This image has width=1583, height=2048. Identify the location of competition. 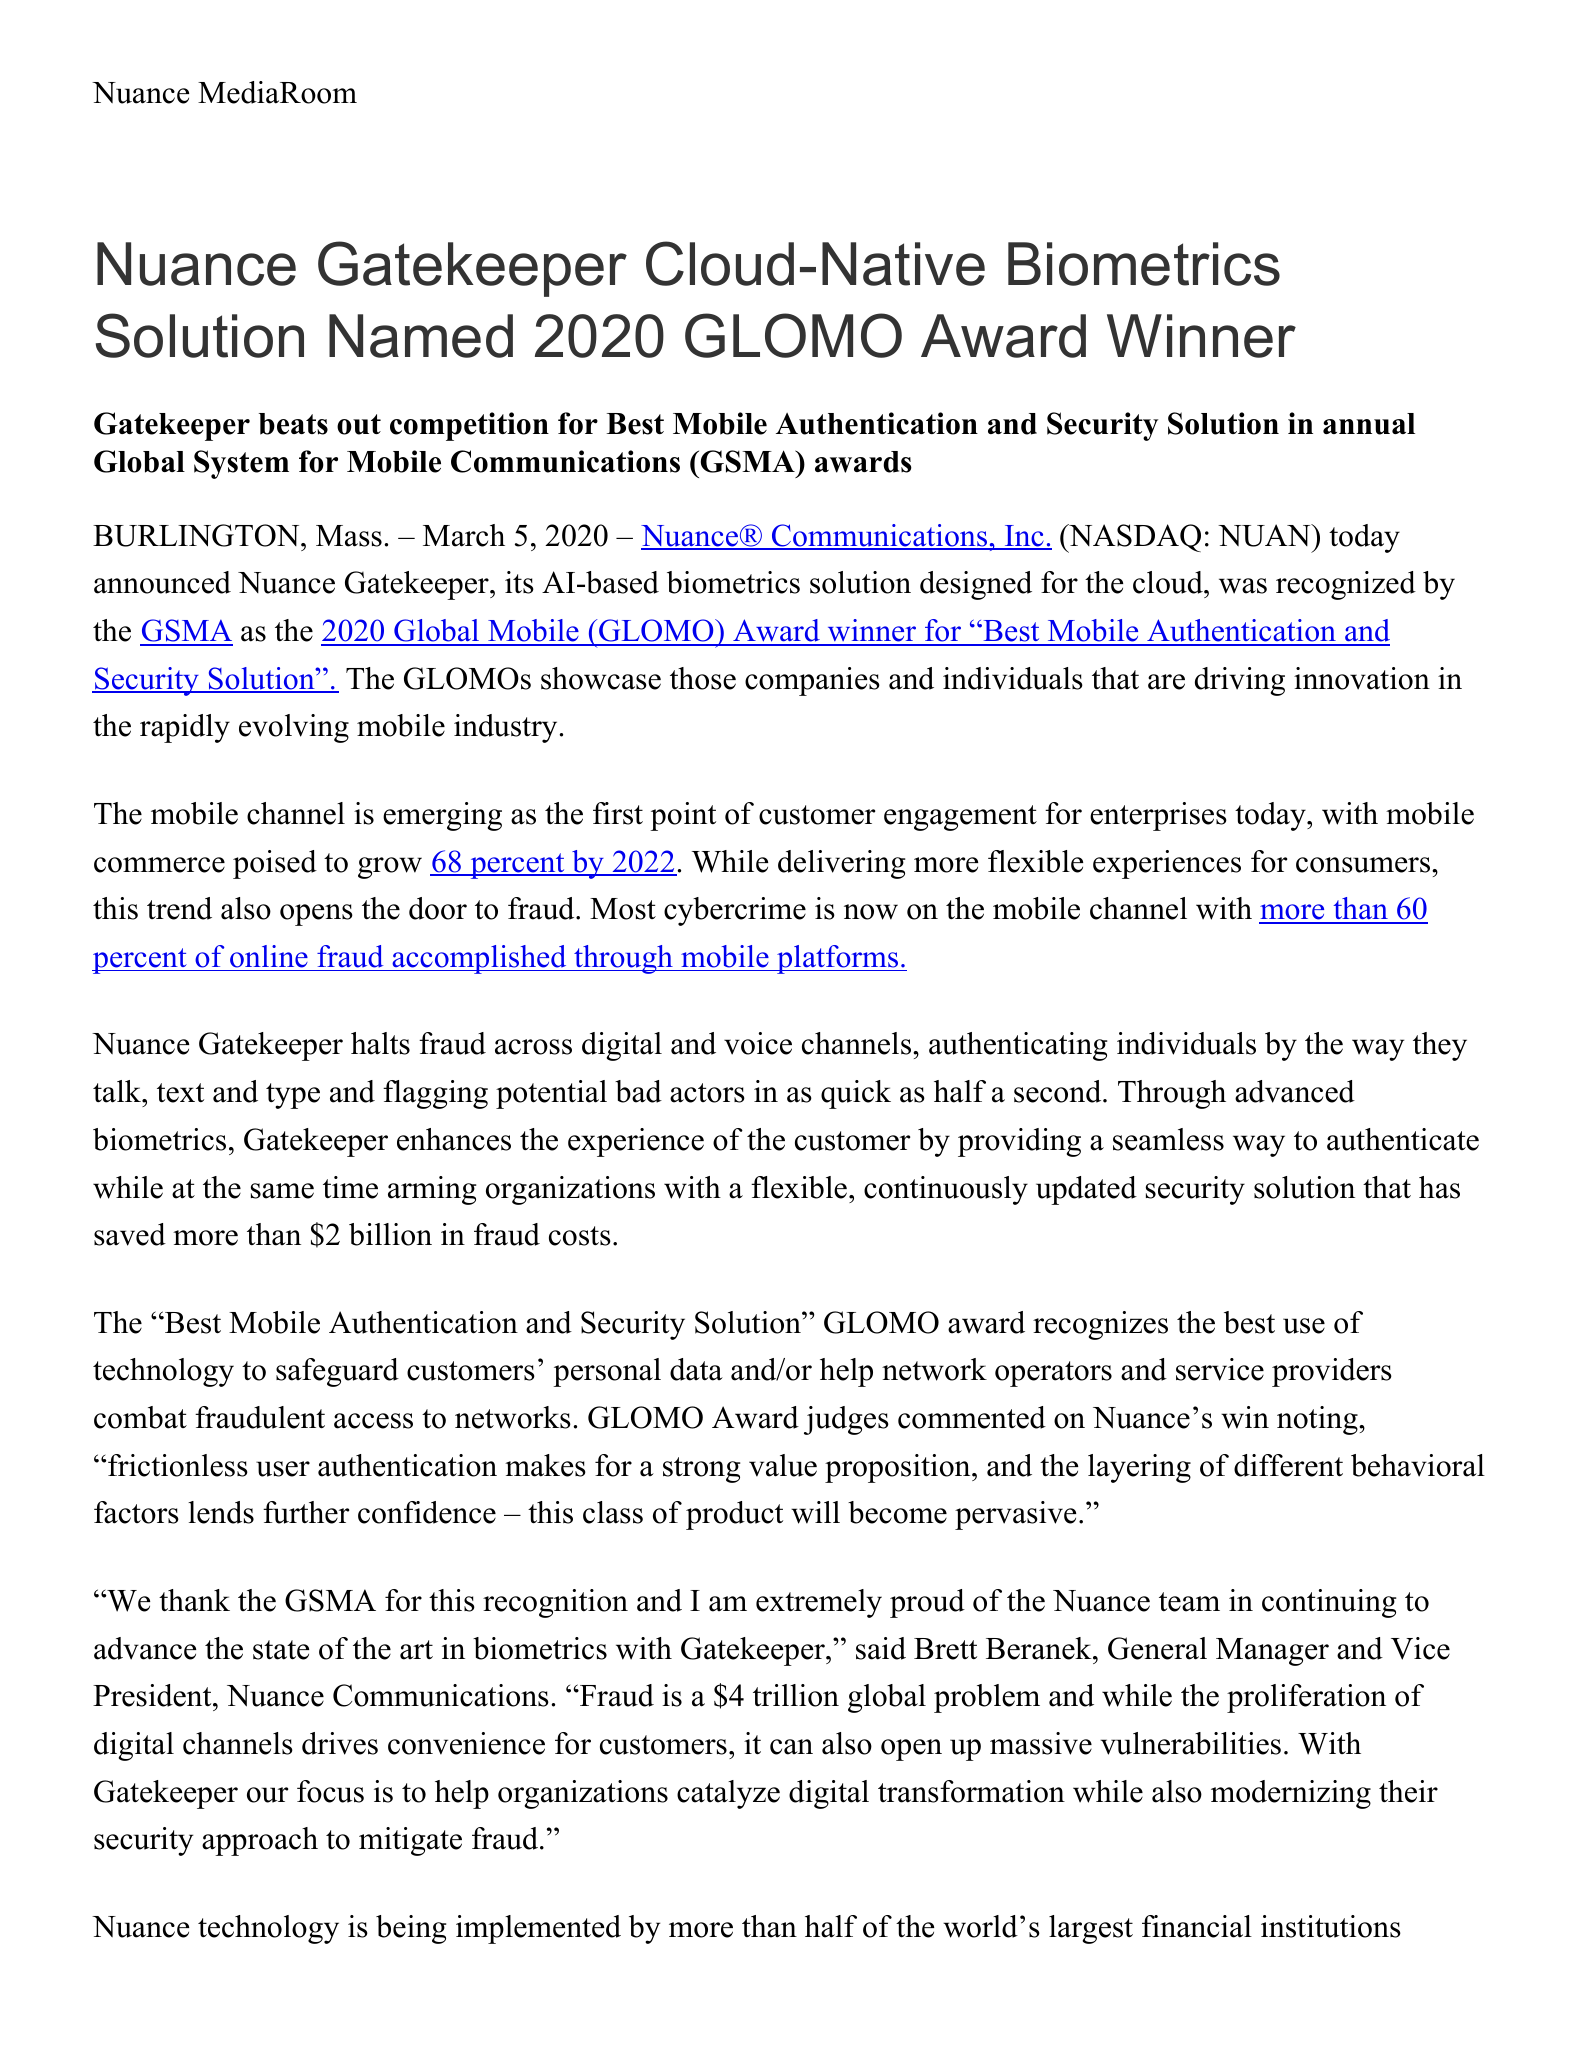
(469, 426).
